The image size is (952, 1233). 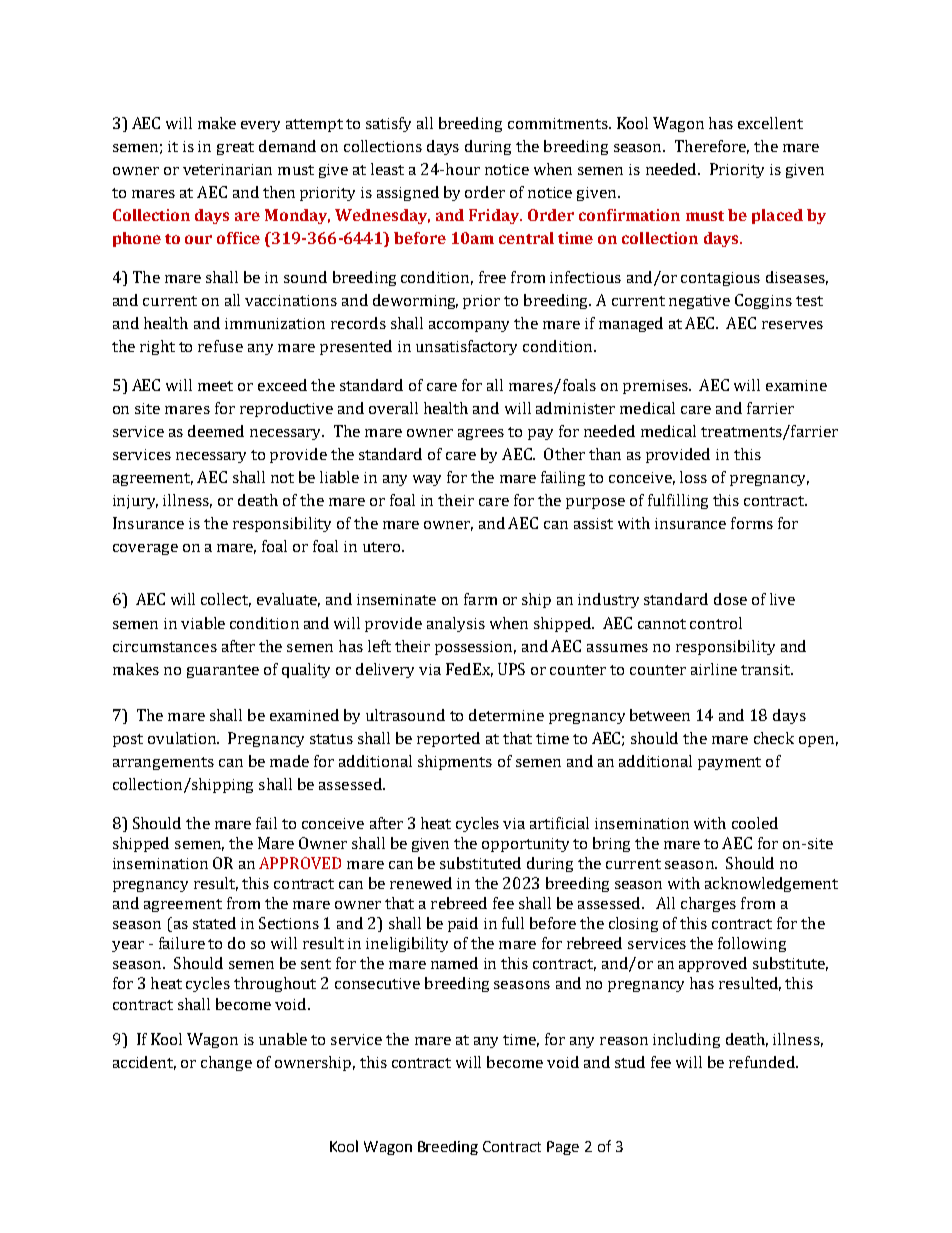 What do you see at coordinates (475, 648) in the page?
I see `possession` at bounding box center [475, 648].
